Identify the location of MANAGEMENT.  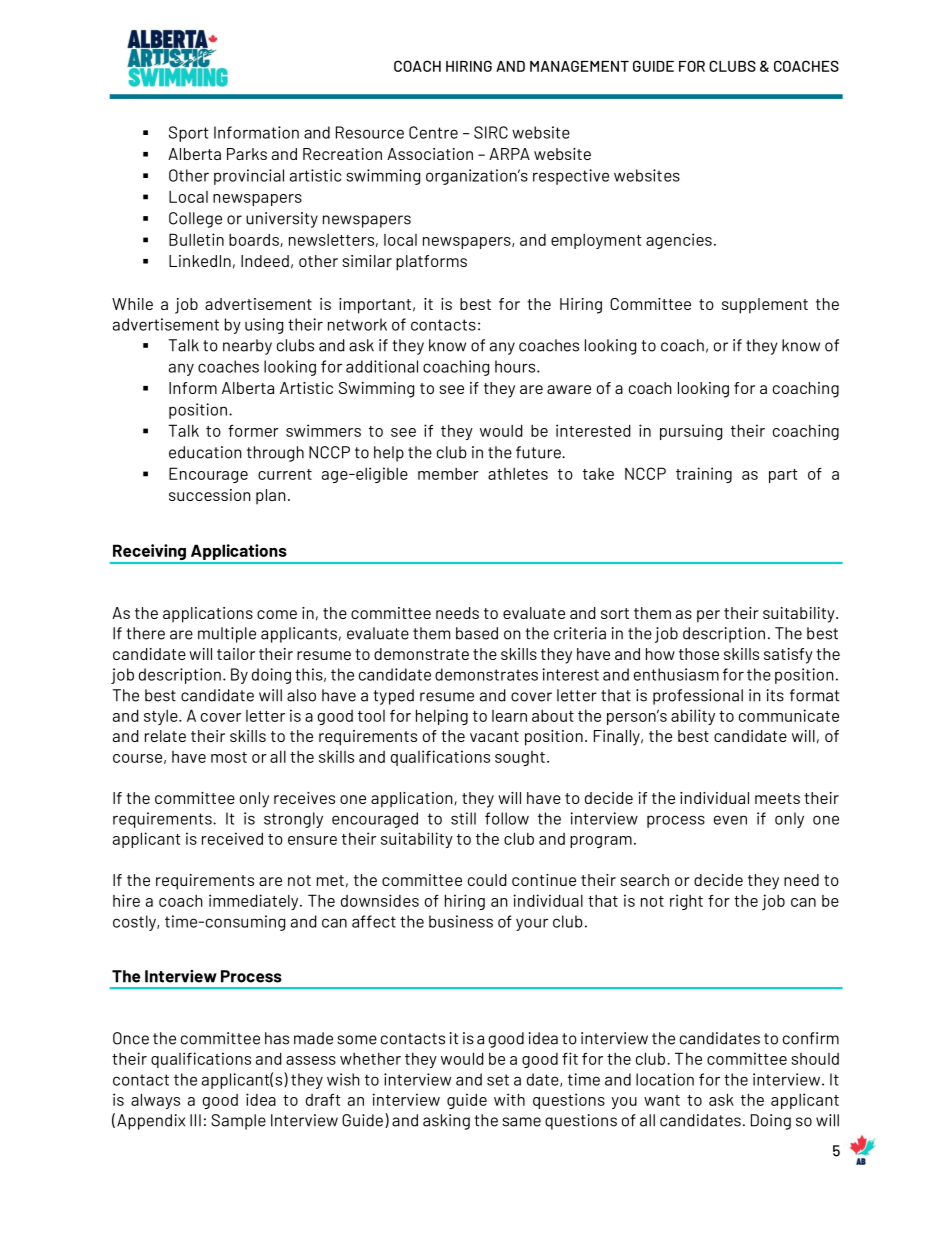
(579, 66).
